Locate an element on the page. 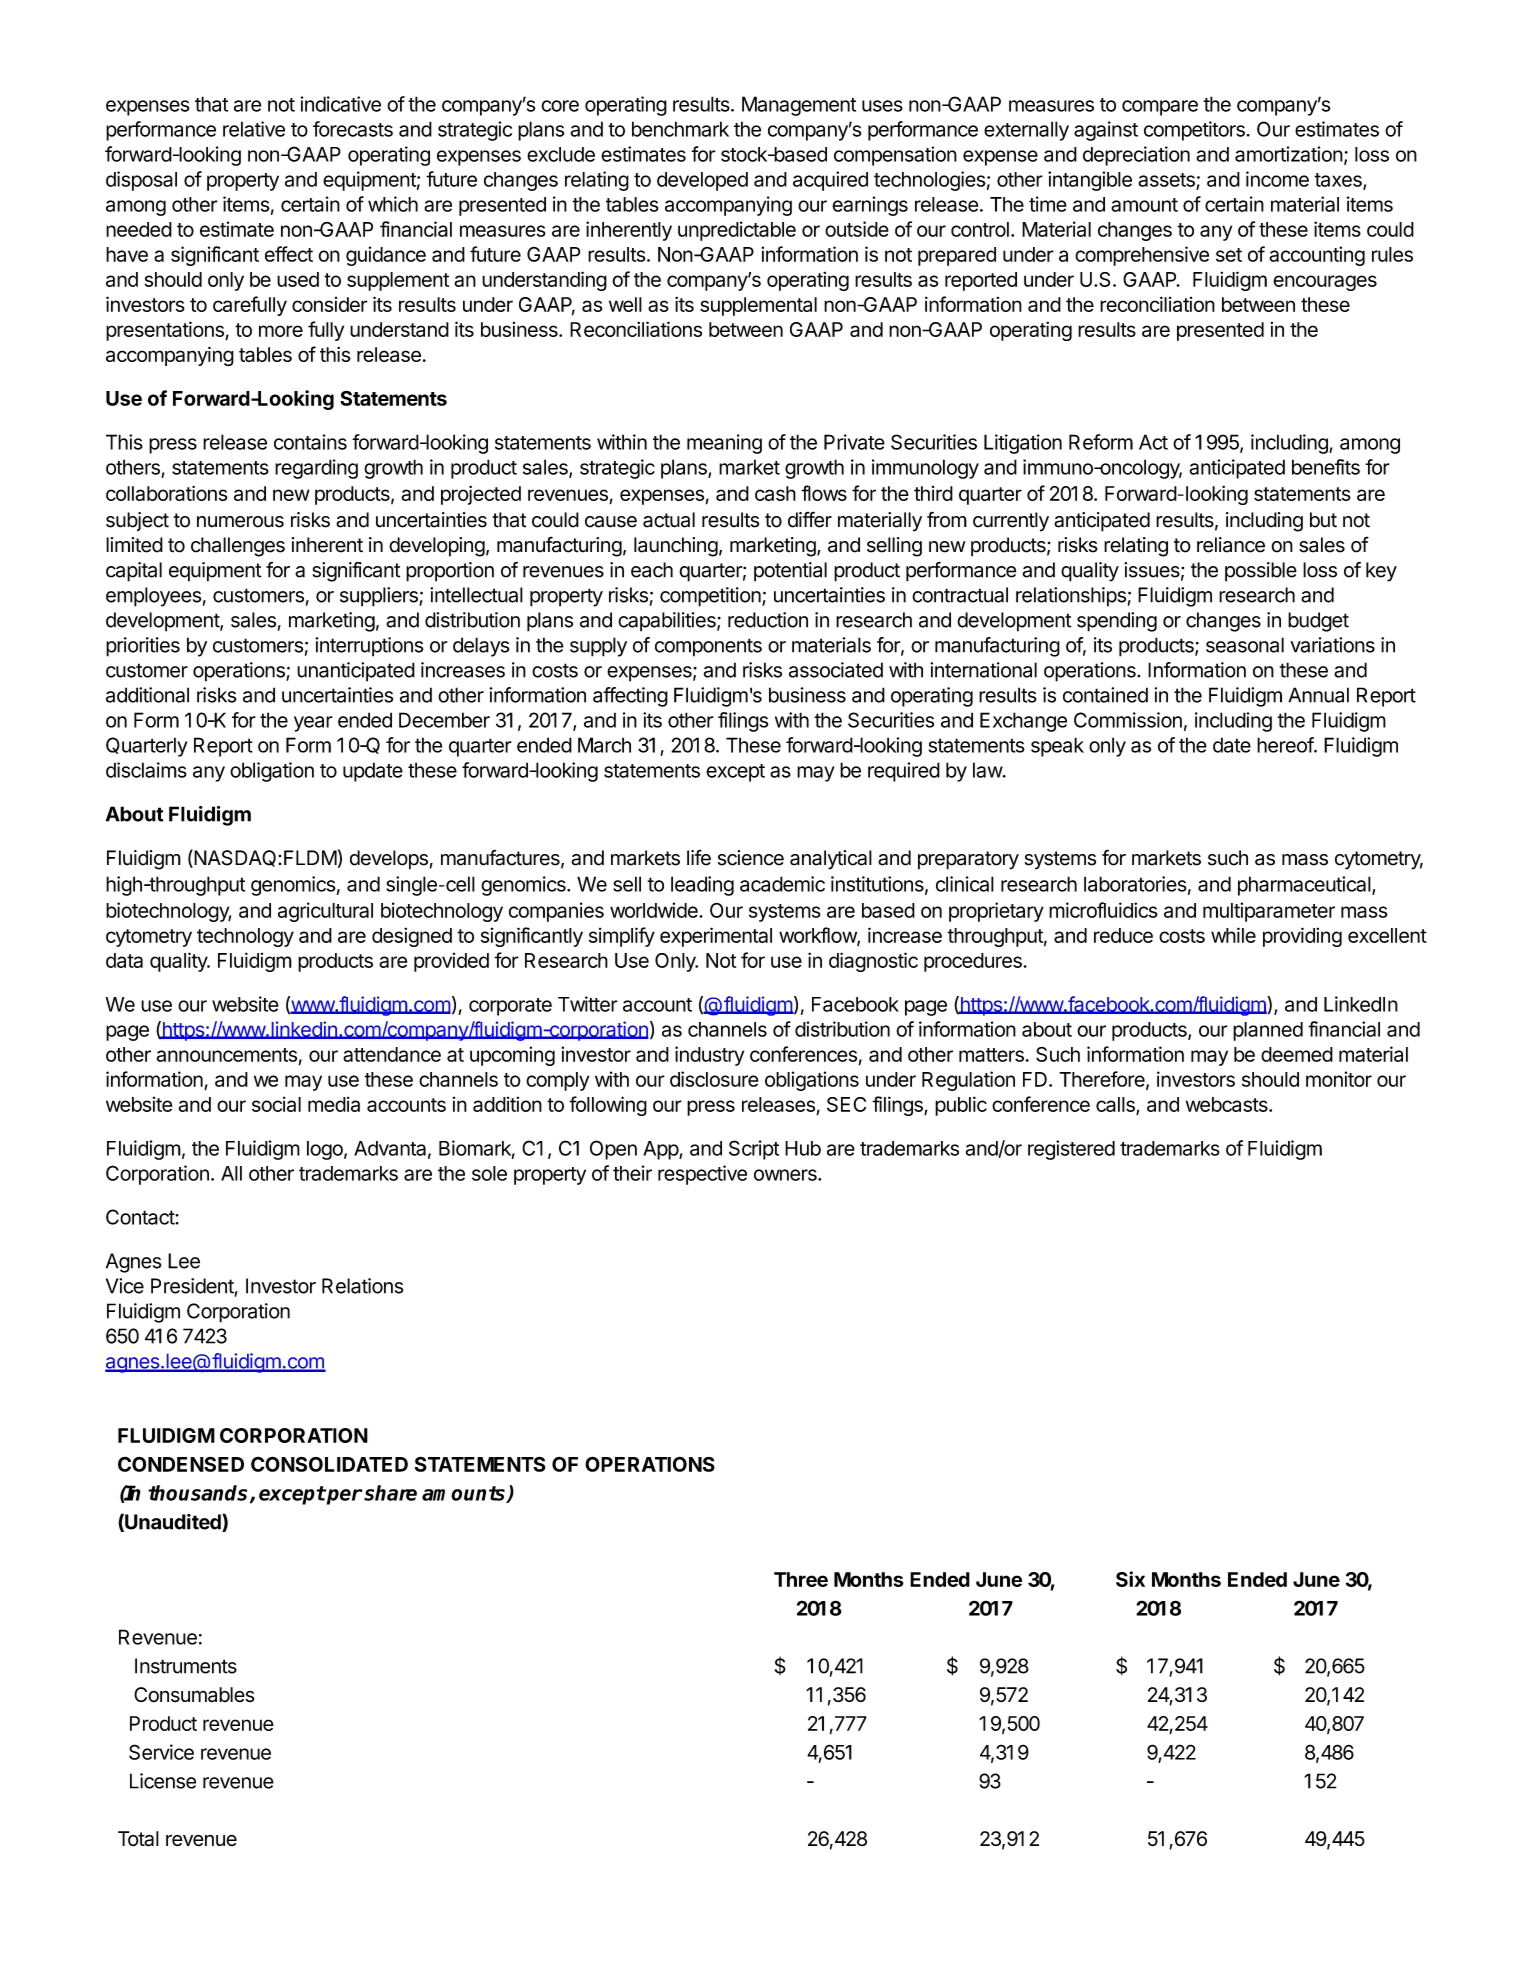 This image has width=1532, height=1983. developed is located at coordinates (702, 181).
